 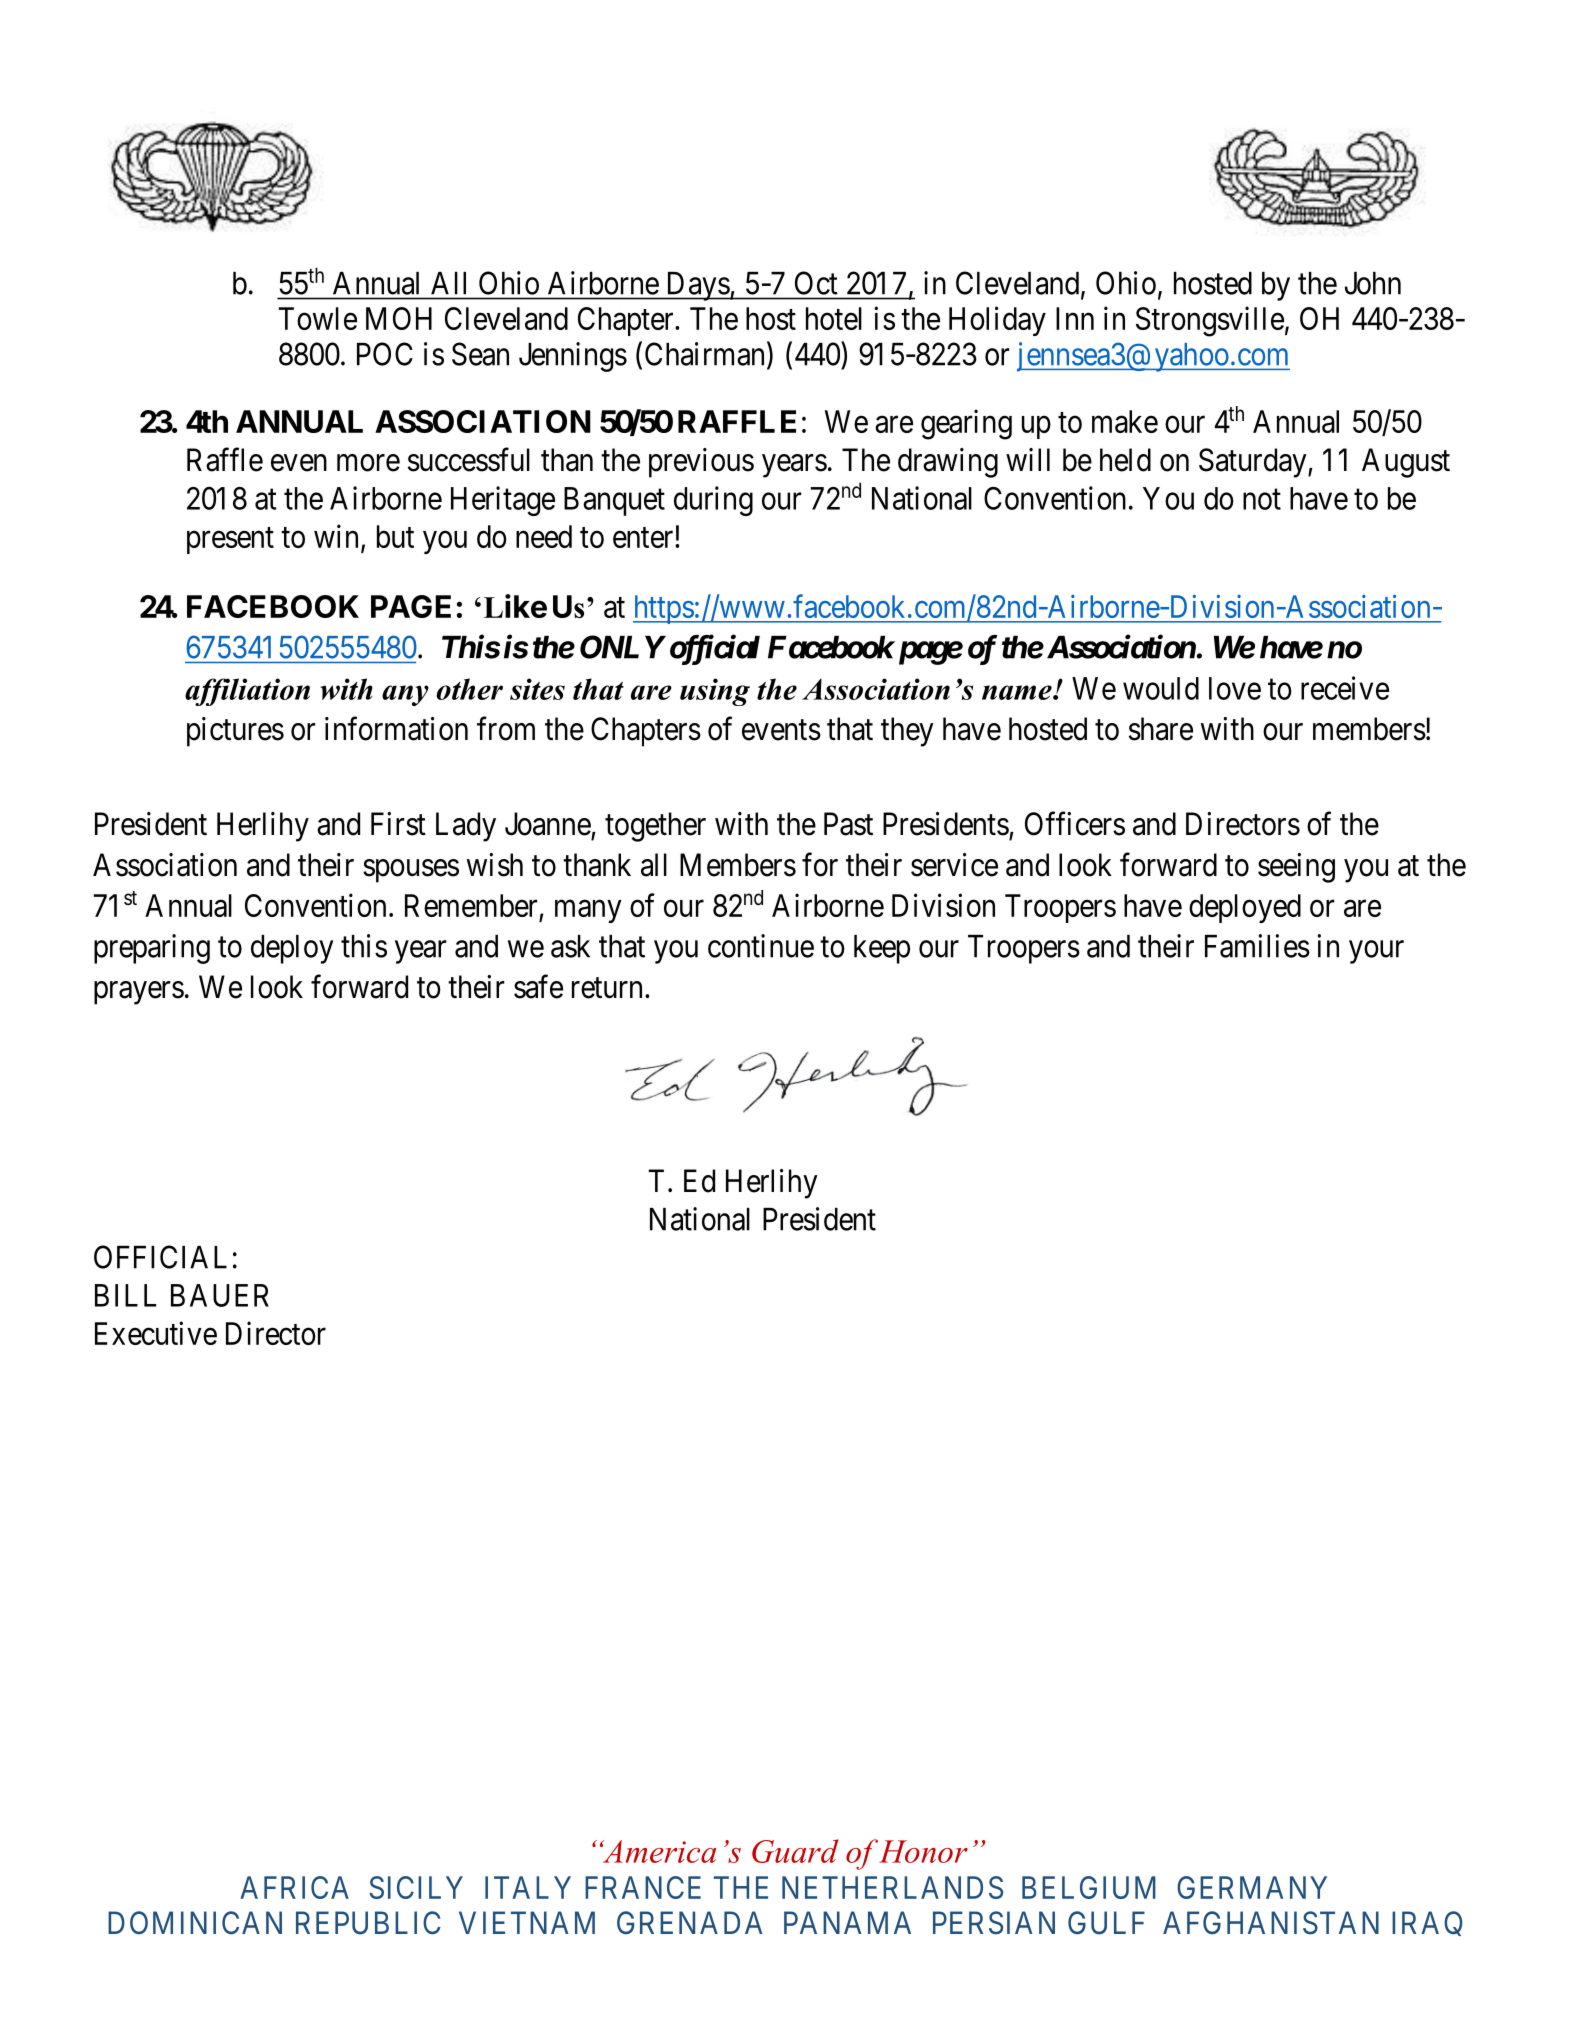 I want to click on BAUER, so click(x=220, y=1295).
